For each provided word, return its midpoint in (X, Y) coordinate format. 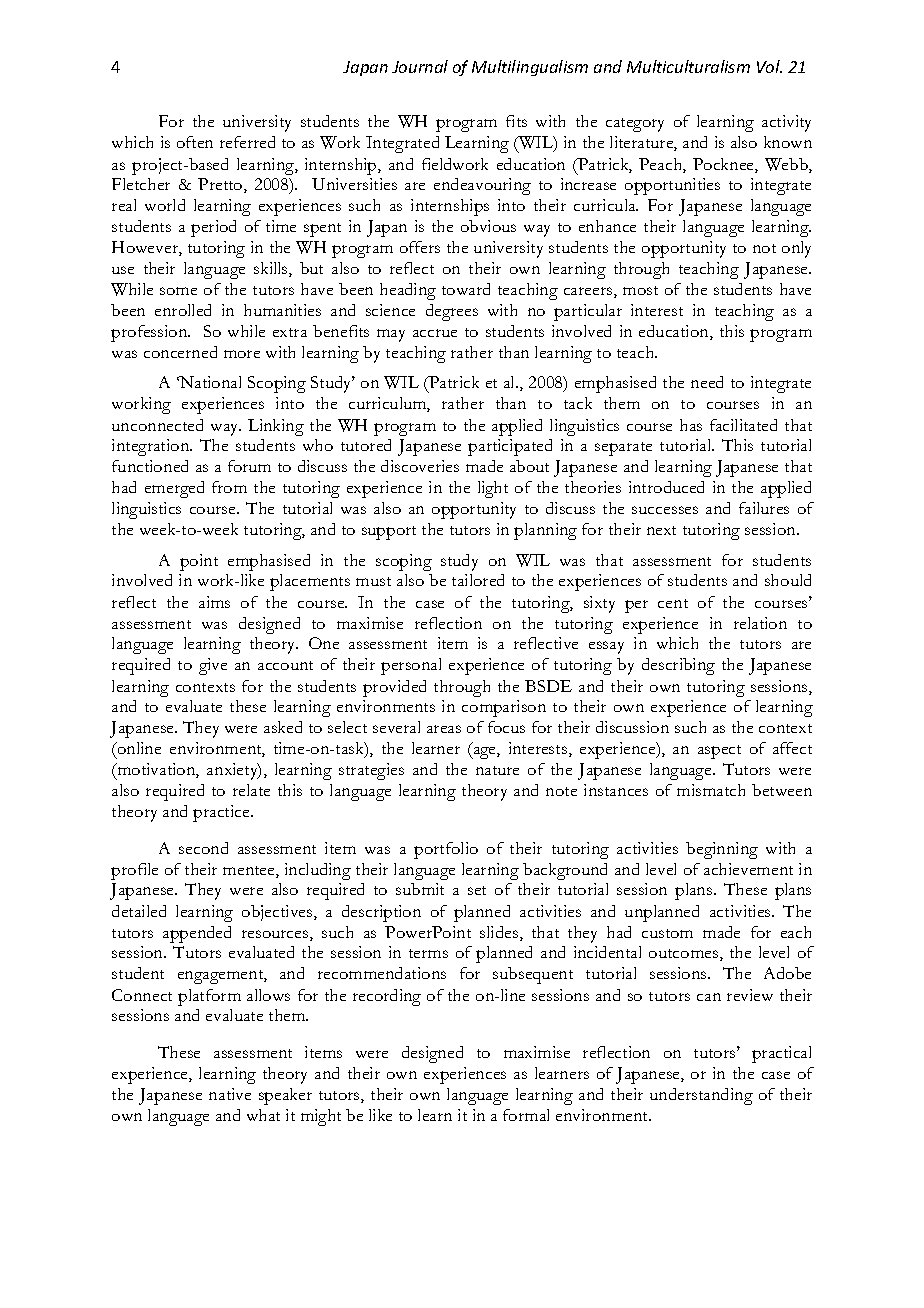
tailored (478, 580)
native (230, 1094)
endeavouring (482, 186)
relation (760, 623)
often (195, 142)
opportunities (672, 186)
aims (214, 602)
